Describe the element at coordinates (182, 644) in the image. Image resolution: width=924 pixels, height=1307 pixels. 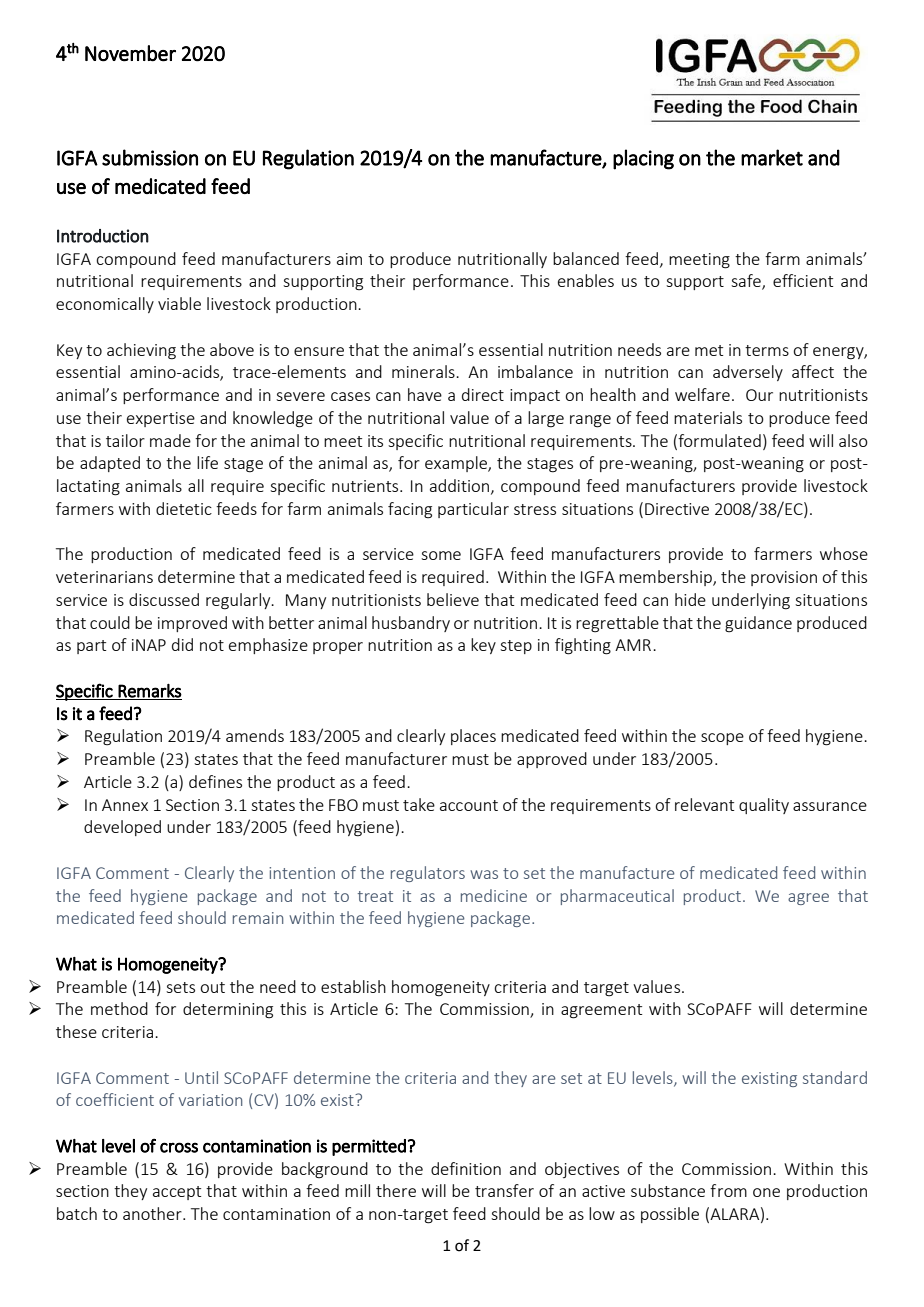
I see `did` at that location.
